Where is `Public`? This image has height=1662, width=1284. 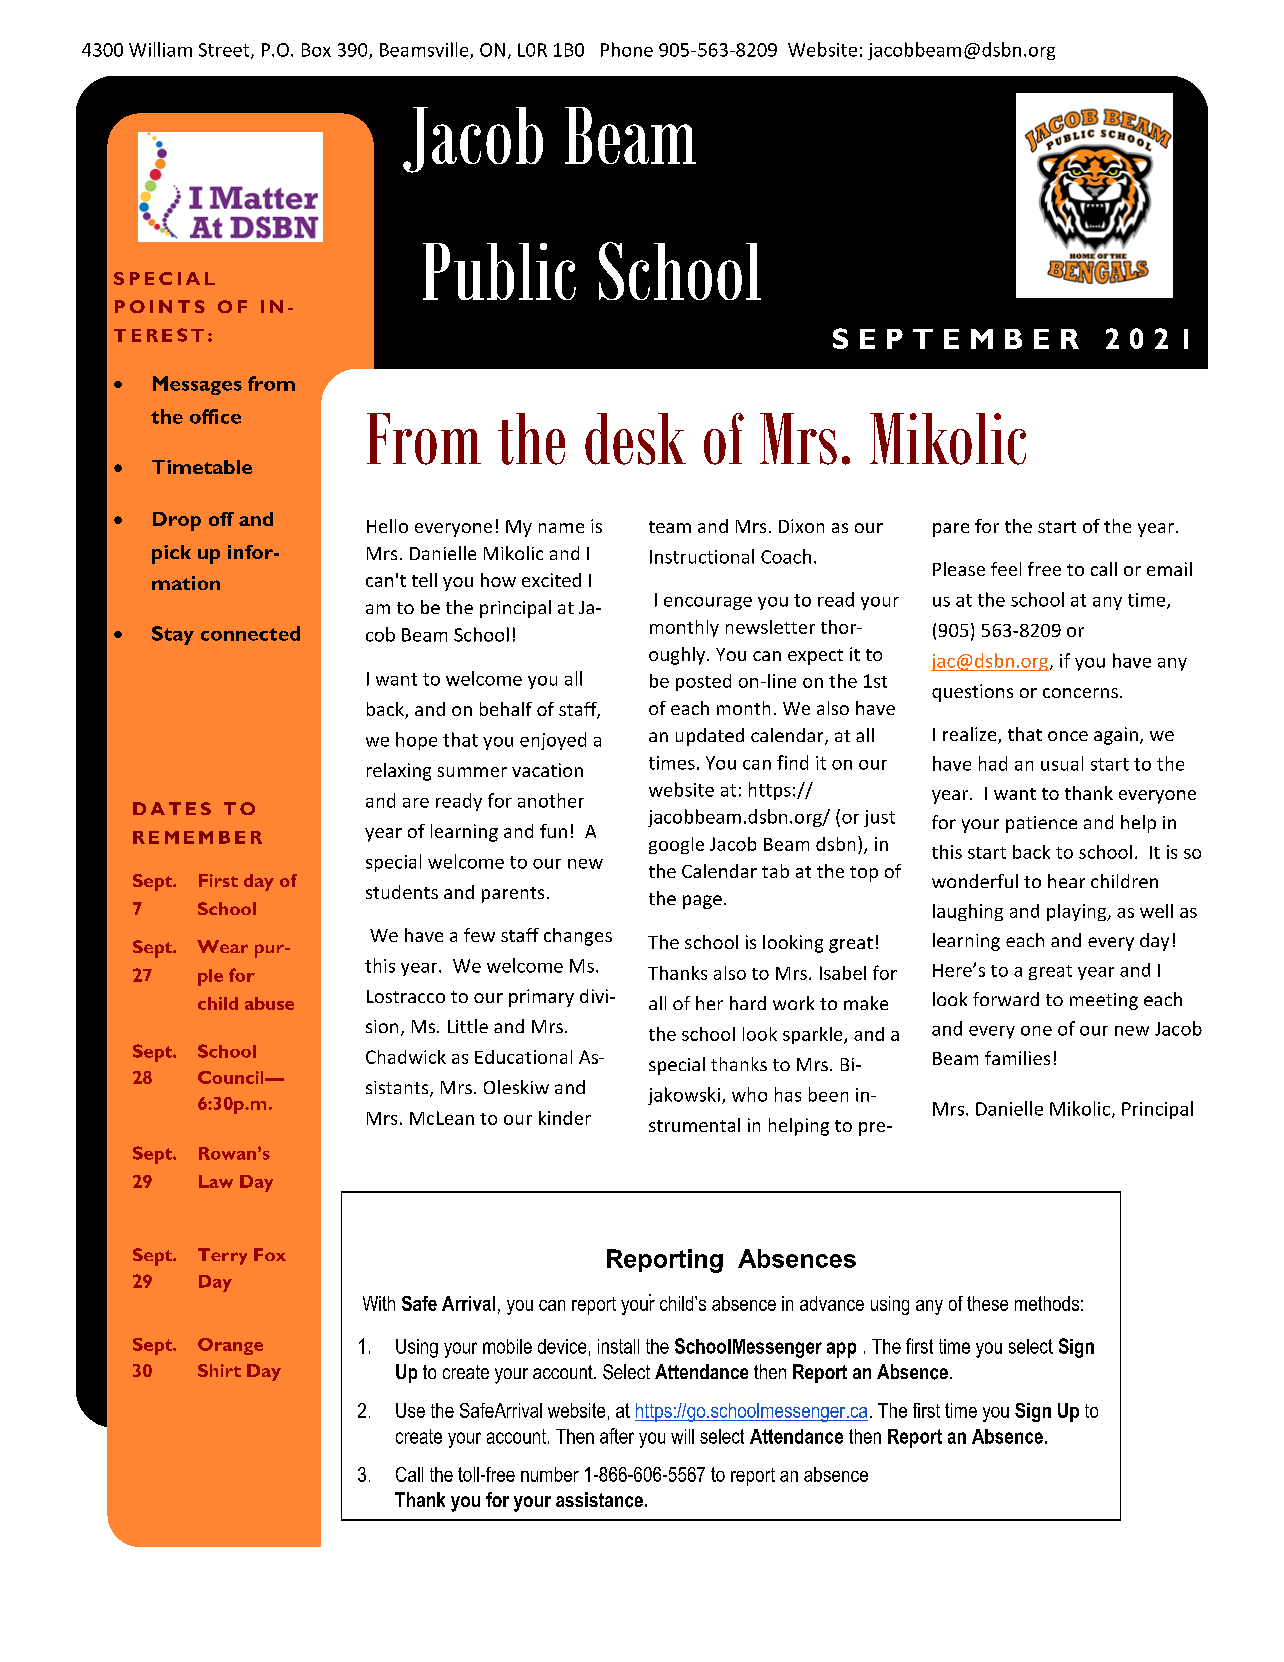
Public is located at coordinates (499, 271).
